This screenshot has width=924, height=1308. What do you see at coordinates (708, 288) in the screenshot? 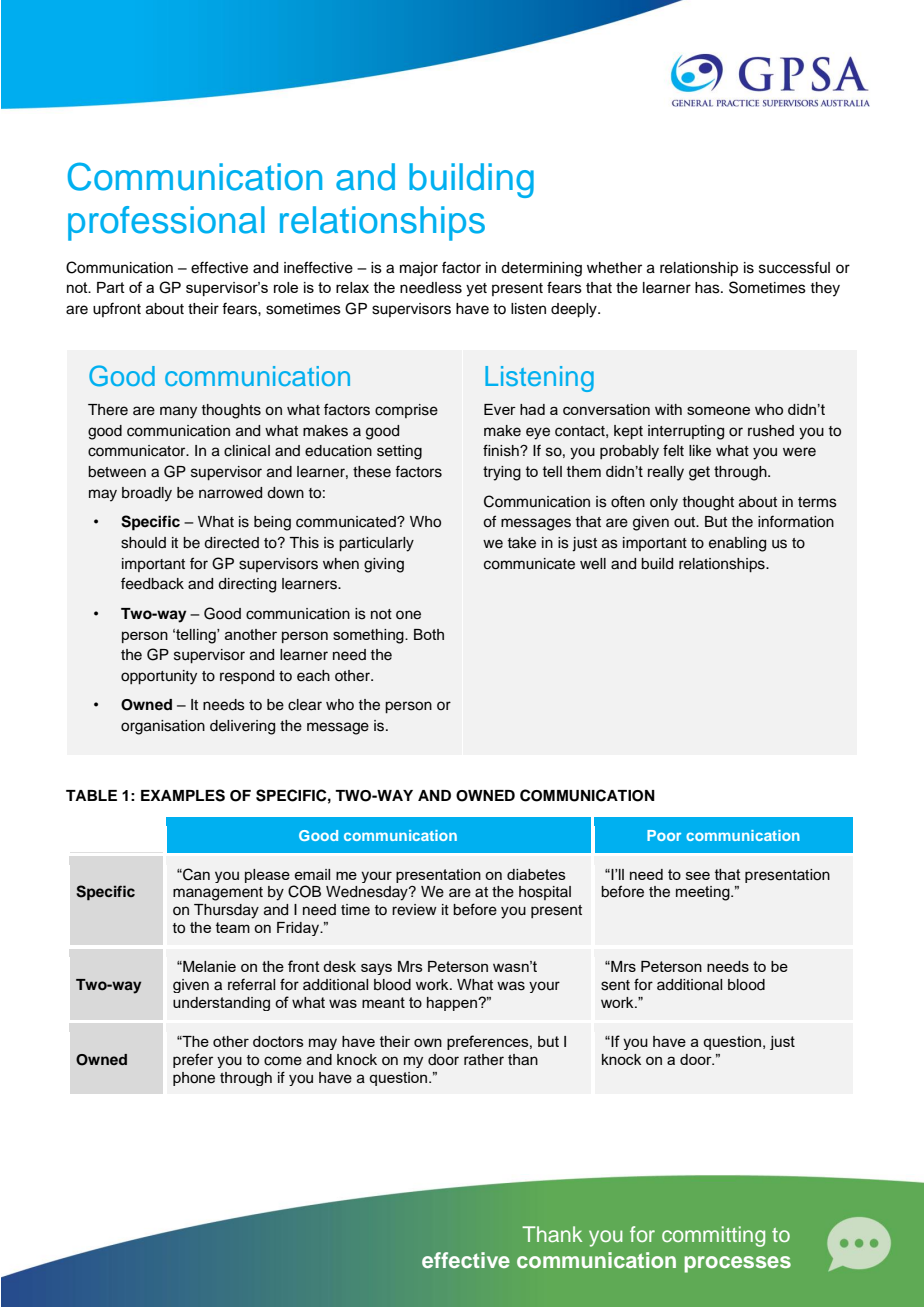
I see `has` at bounding box center [708, 288].
